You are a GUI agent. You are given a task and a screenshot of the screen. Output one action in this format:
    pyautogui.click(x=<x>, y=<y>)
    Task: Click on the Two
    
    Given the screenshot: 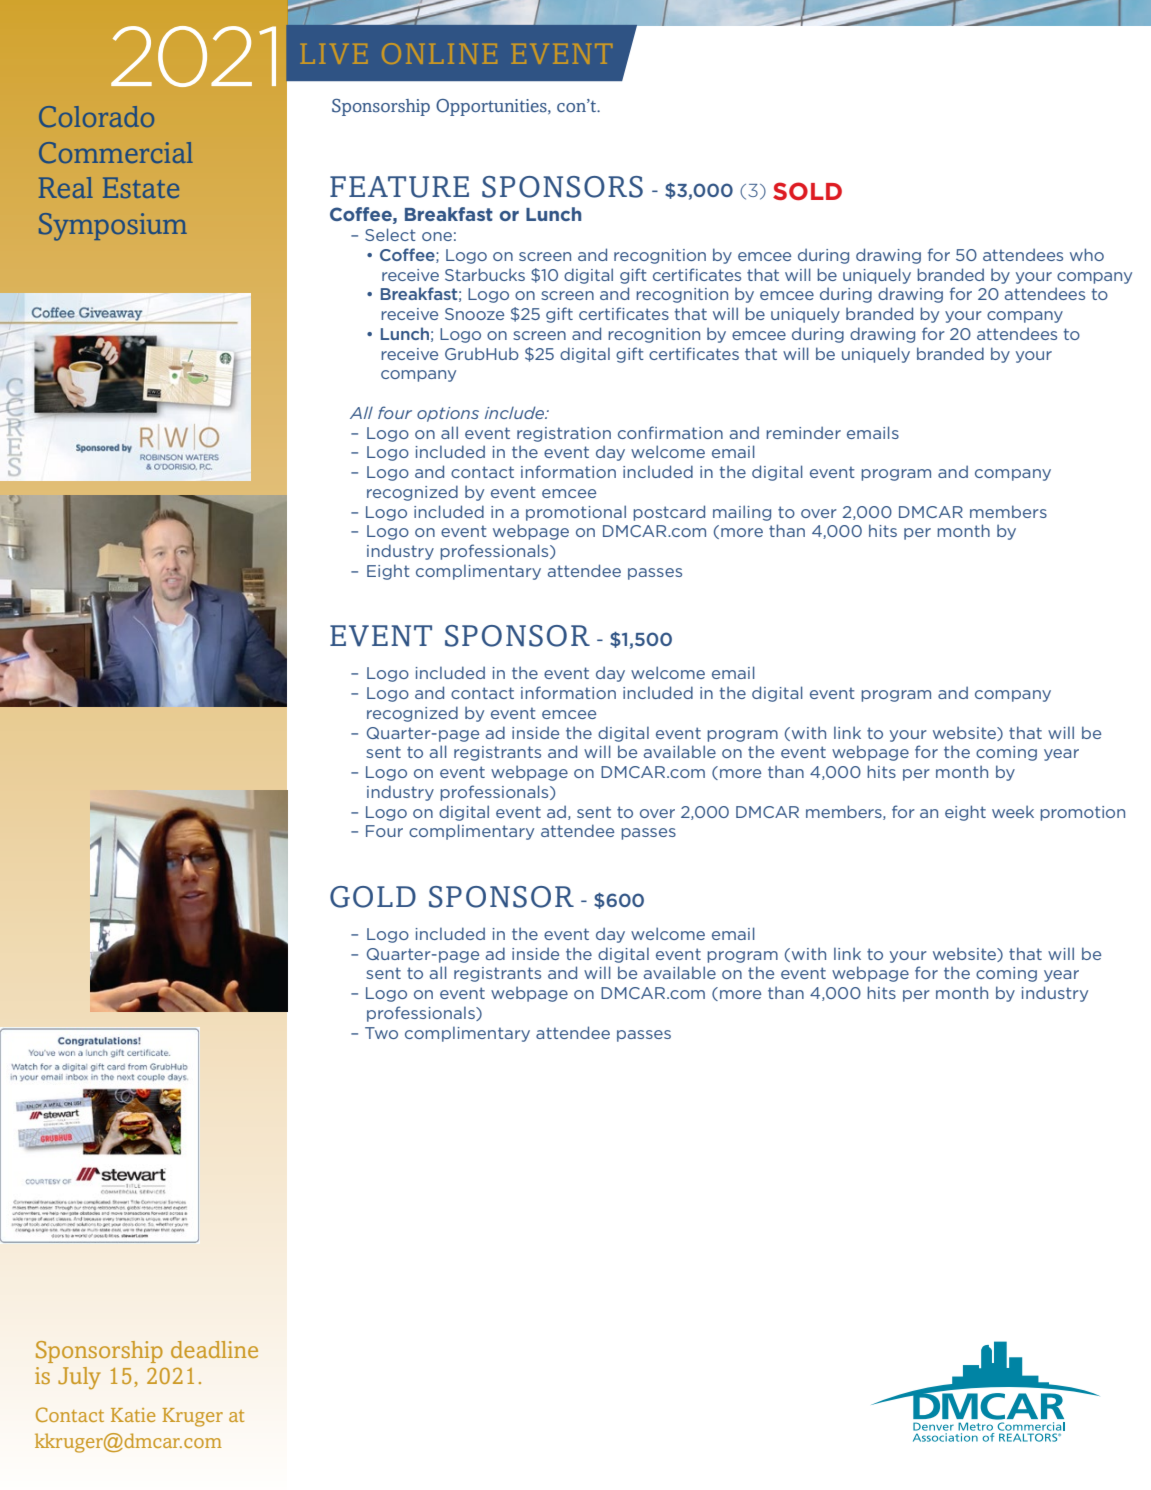 What is the action you would take?
    pyautogui.click(x=381, y=1033)
